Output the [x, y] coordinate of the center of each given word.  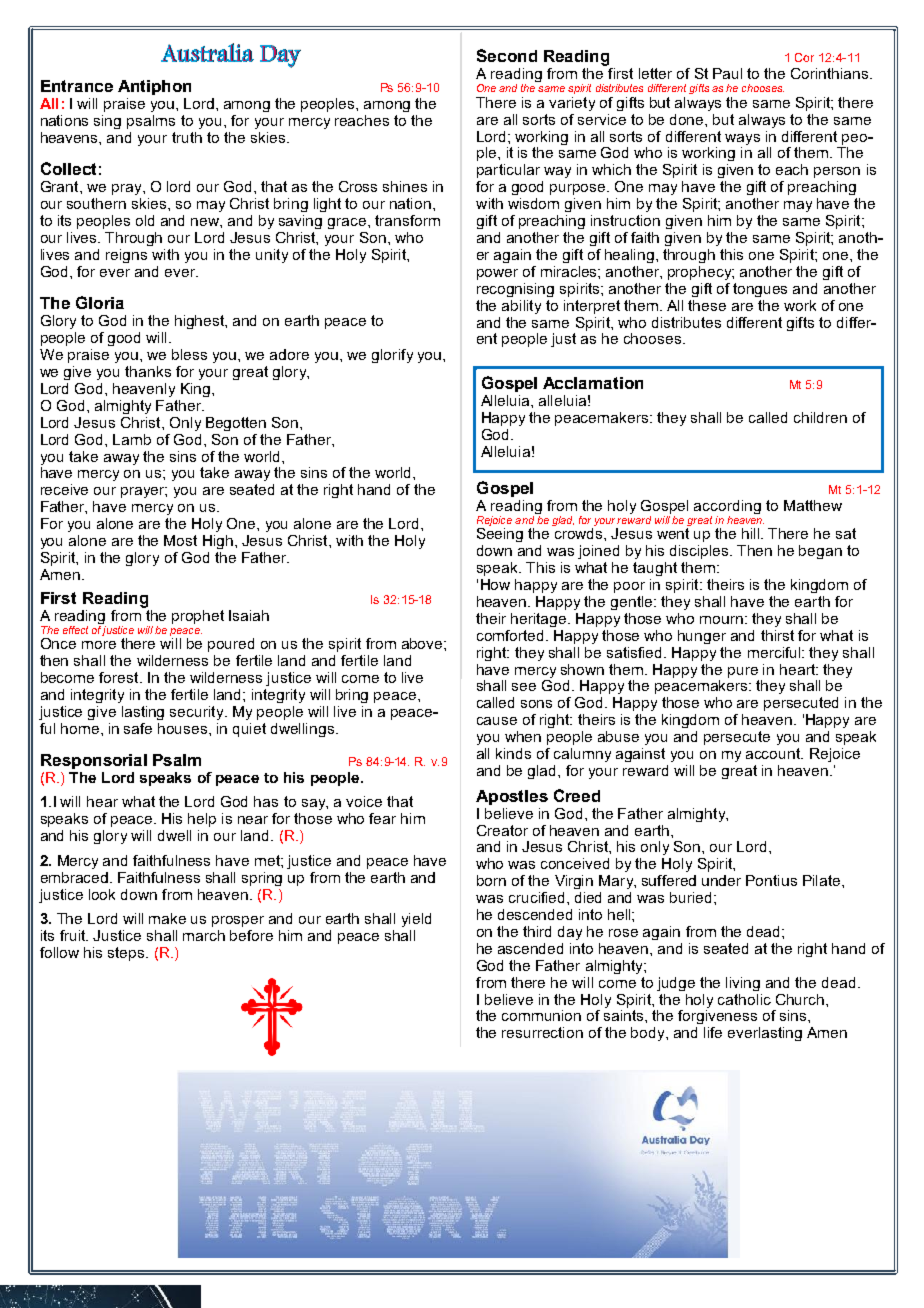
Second [507, 55]
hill [752, 533]
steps [127, 954]
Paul [727, 73]
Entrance [77, 86]
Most [180, 540]
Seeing [500, 533]
